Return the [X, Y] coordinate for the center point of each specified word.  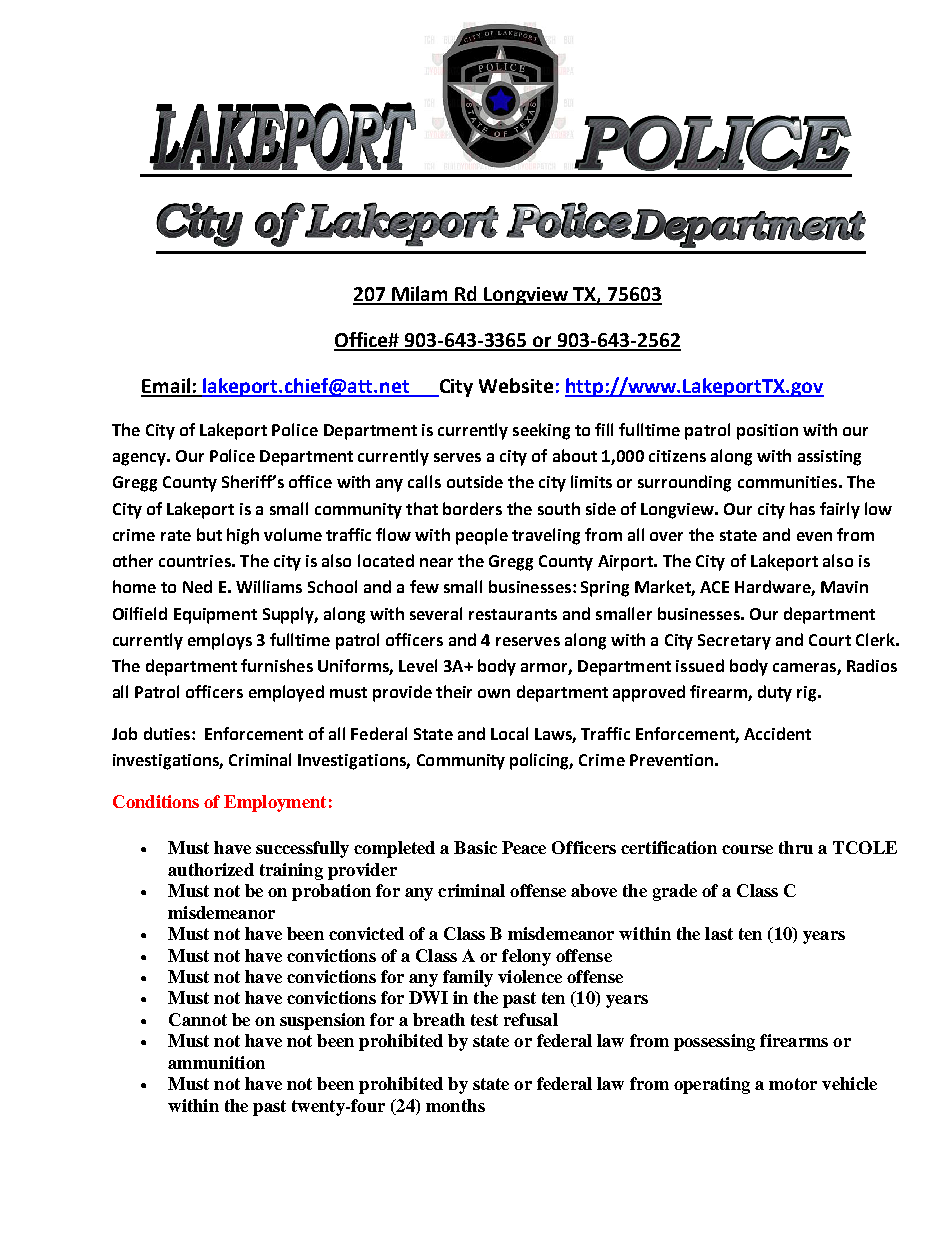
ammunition [216, 1062]
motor [793, 1084]
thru [796, 847]
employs [220, 641]
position [767, 432]
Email [166, 387]
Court [830, 640]
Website [516, 385]
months [455, 1105]
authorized [211, 869]
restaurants [513, 614]
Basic [475, 847]
